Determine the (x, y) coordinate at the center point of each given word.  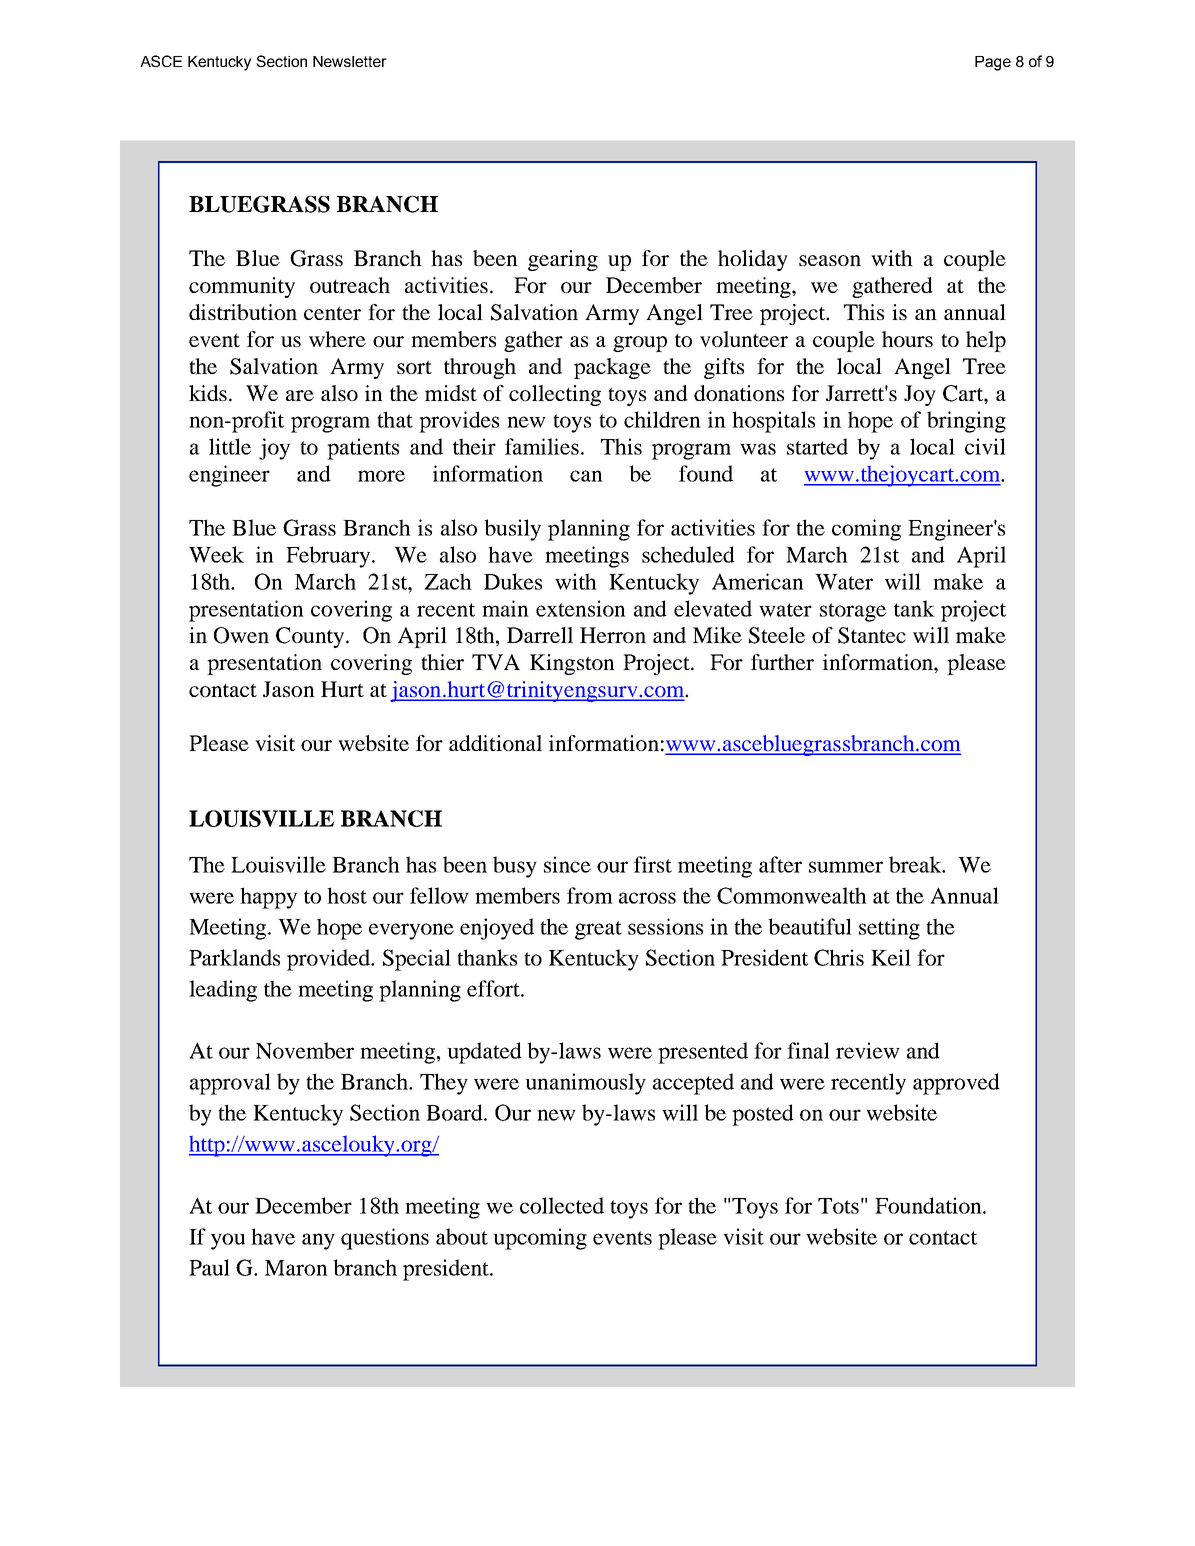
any (318, 1241)
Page (993, 63)
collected (562, 1205)
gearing (563, 260)
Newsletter (350, 61)
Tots (838, 1206)
